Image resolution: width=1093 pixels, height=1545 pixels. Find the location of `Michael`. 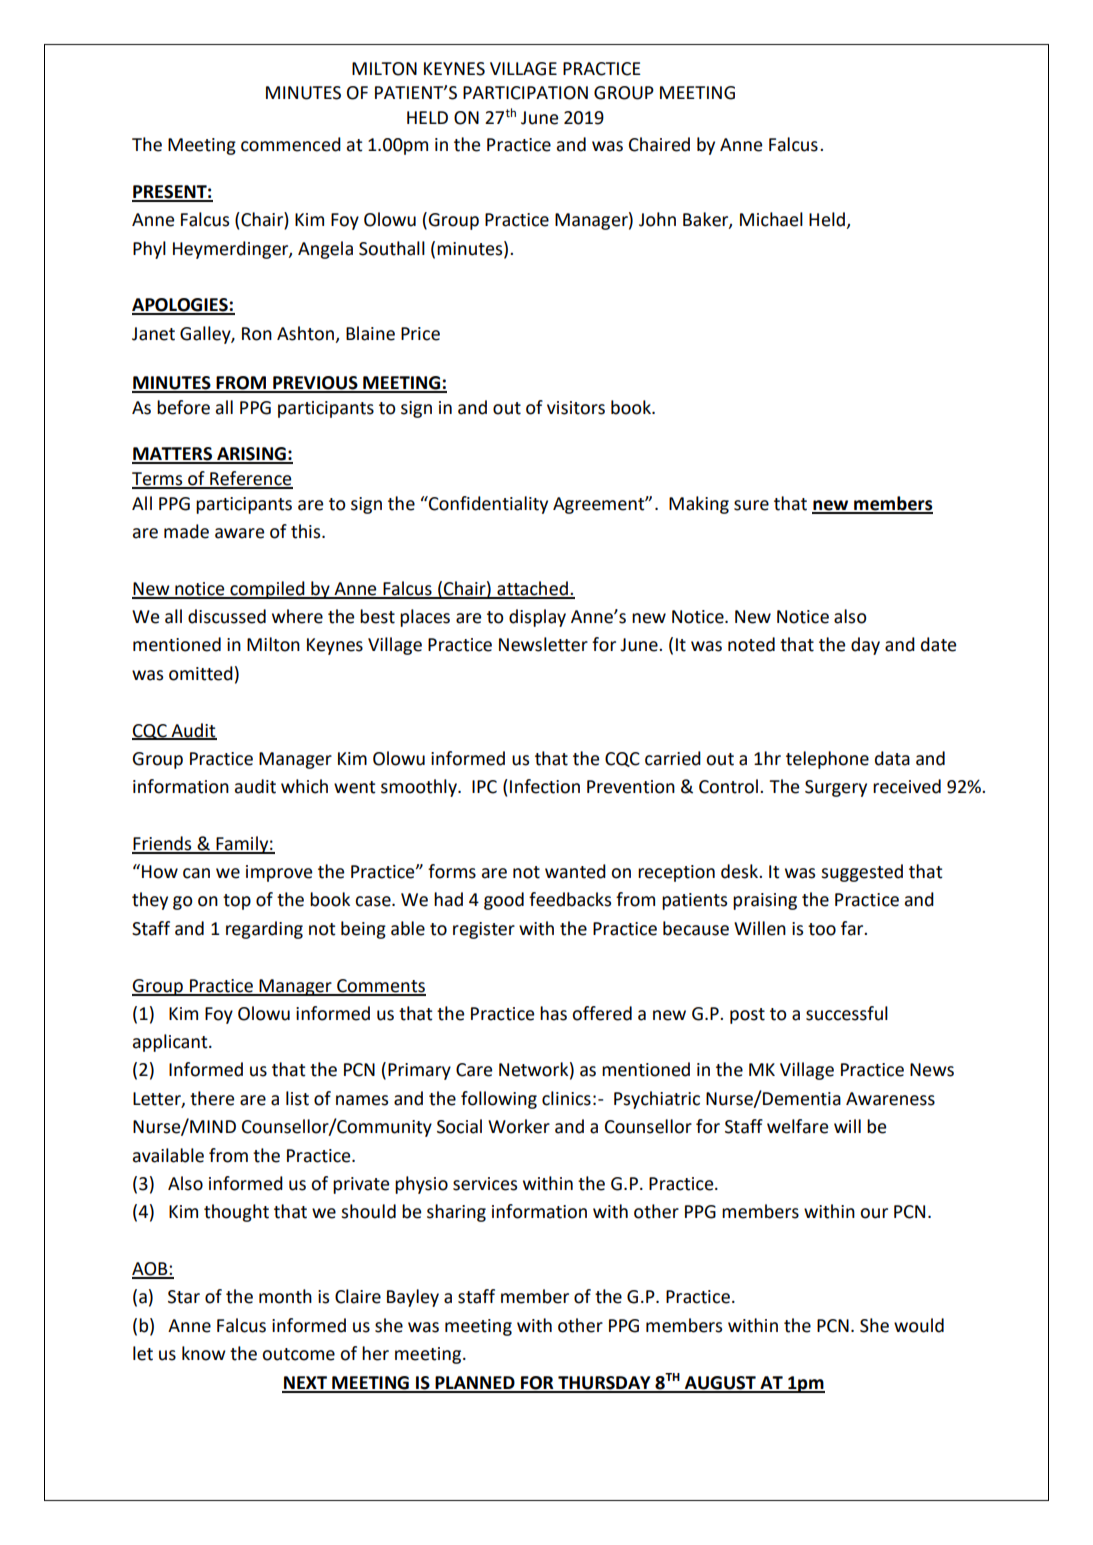

Michael is located at coordinates (771, 219).
